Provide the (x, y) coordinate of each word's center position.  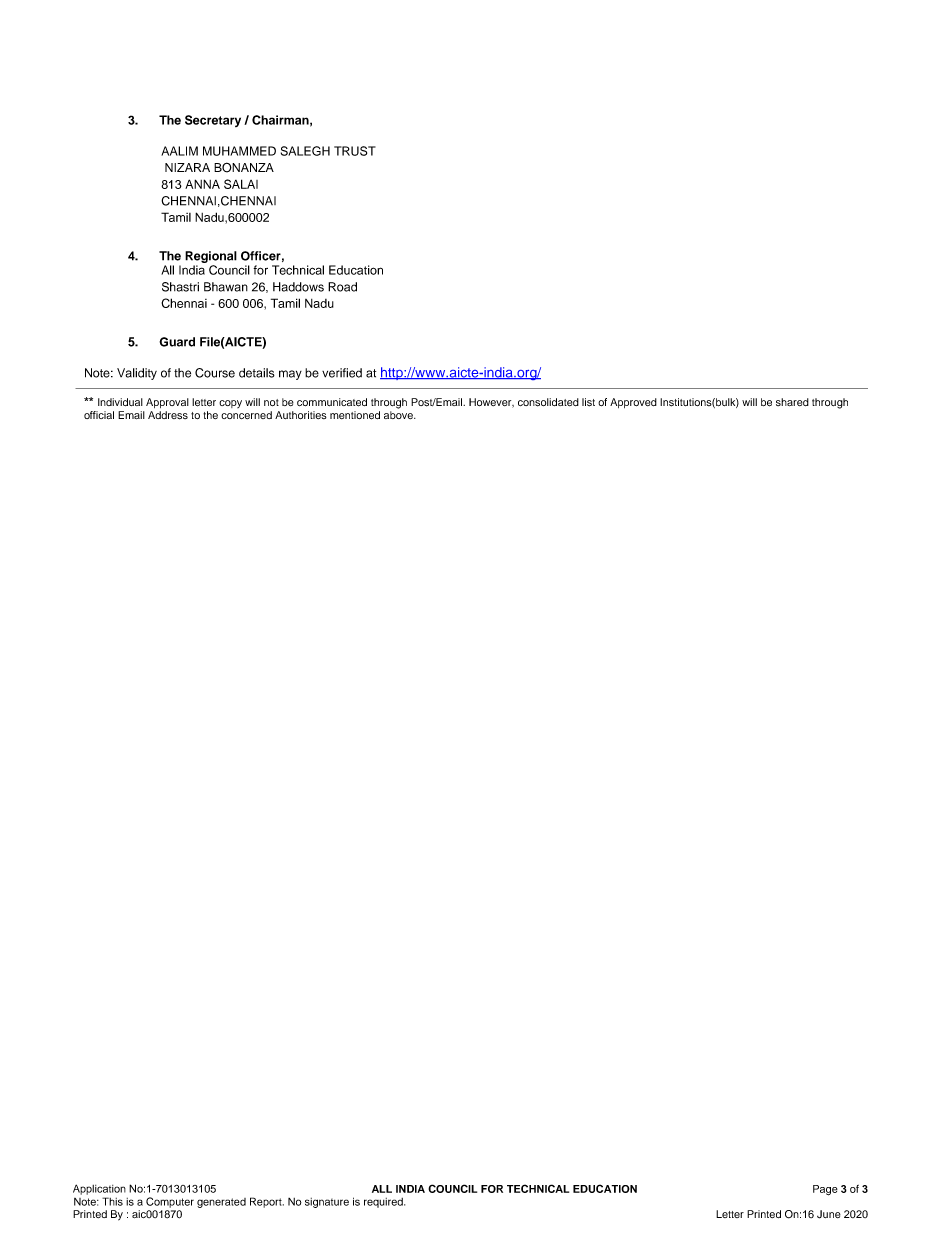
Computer (170, 1202)
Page (825, 1190)
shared (792, 402)
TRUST (355, 151)
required (384, 1203)
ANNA (202, 184)
